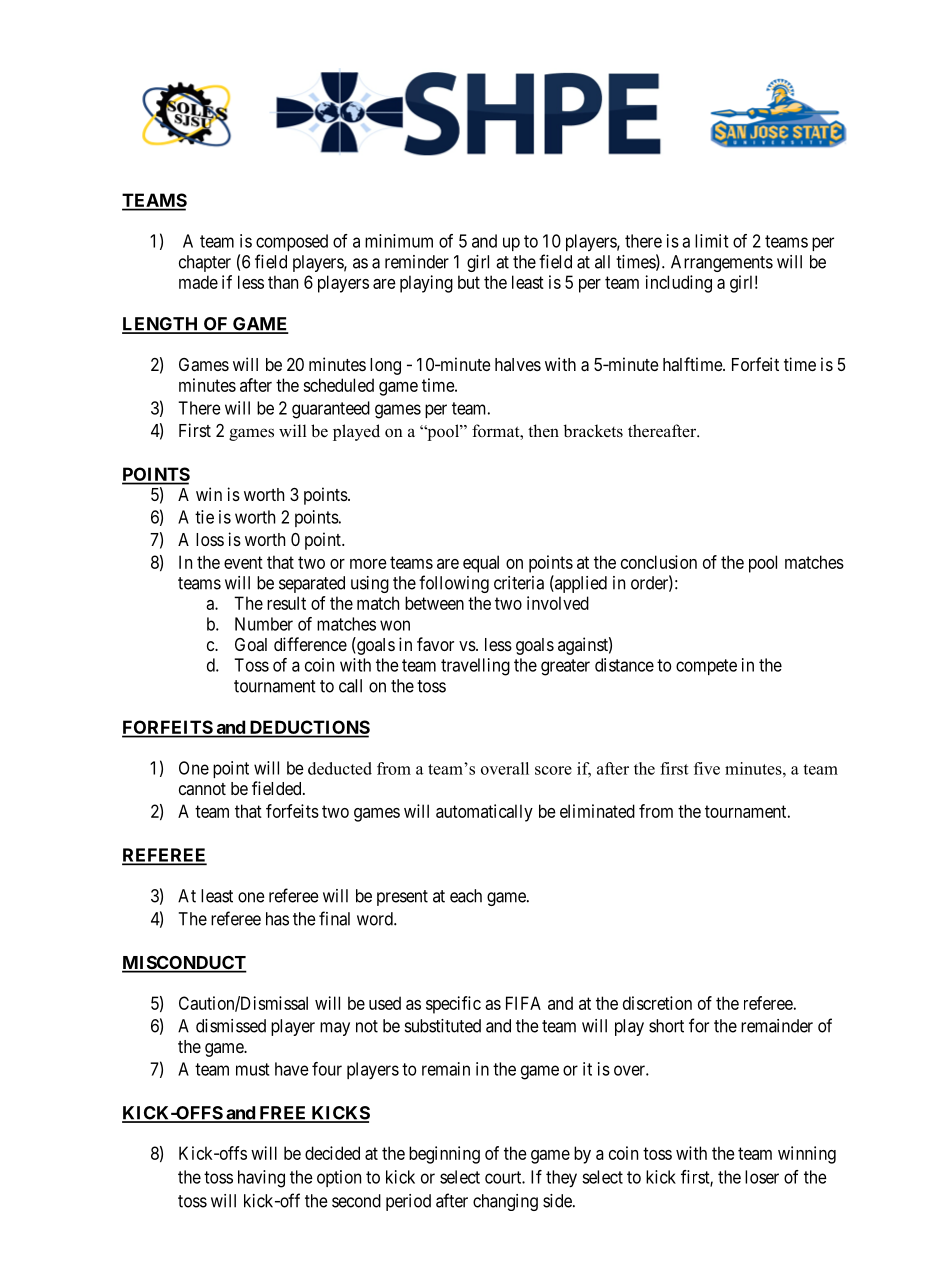 This document has height=1272, width=952. Describe the element at coordinates (707, 768) in the document. I see `five` at that location.
